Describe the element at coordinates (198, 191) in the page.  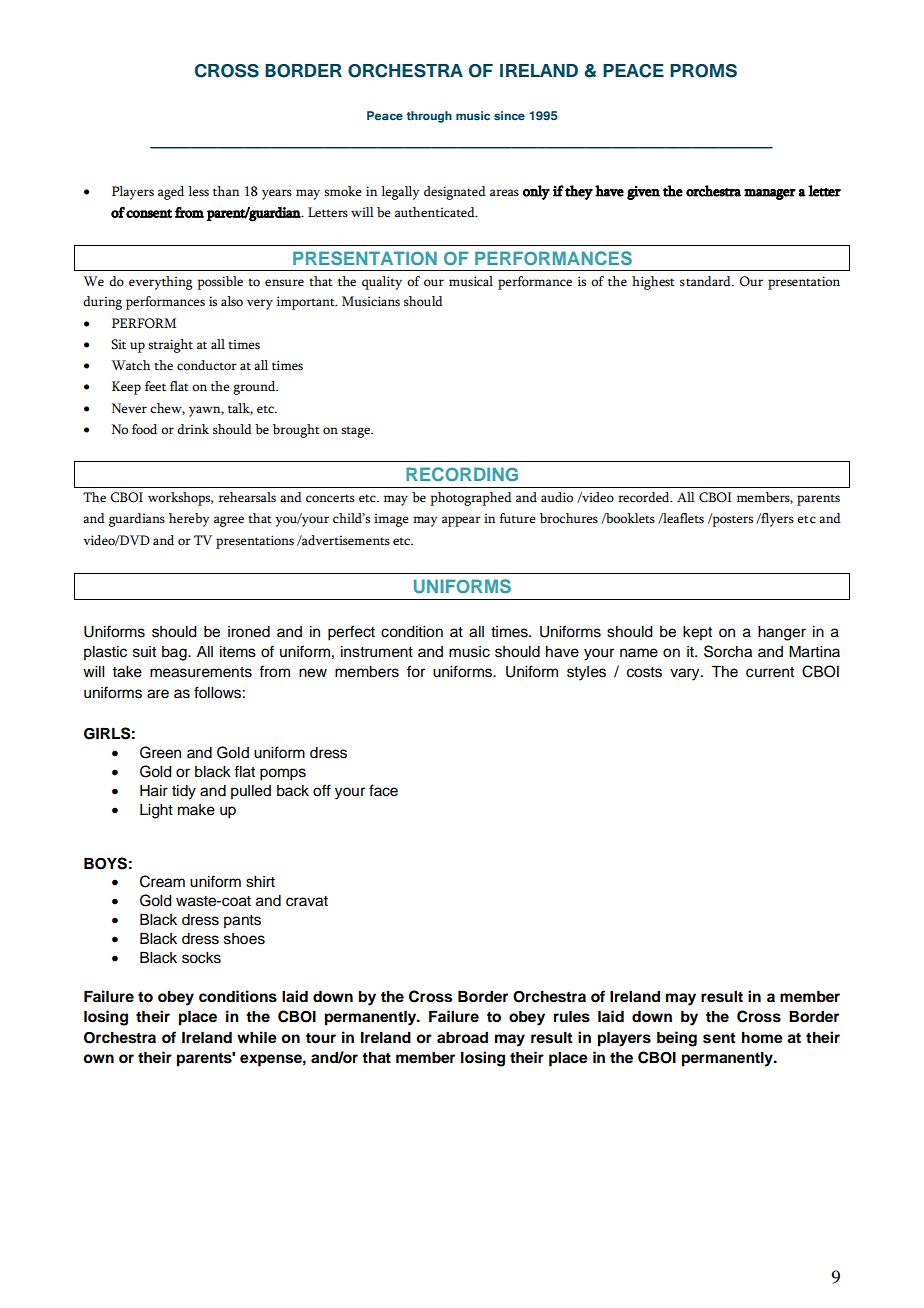
I see `less` at that location.
